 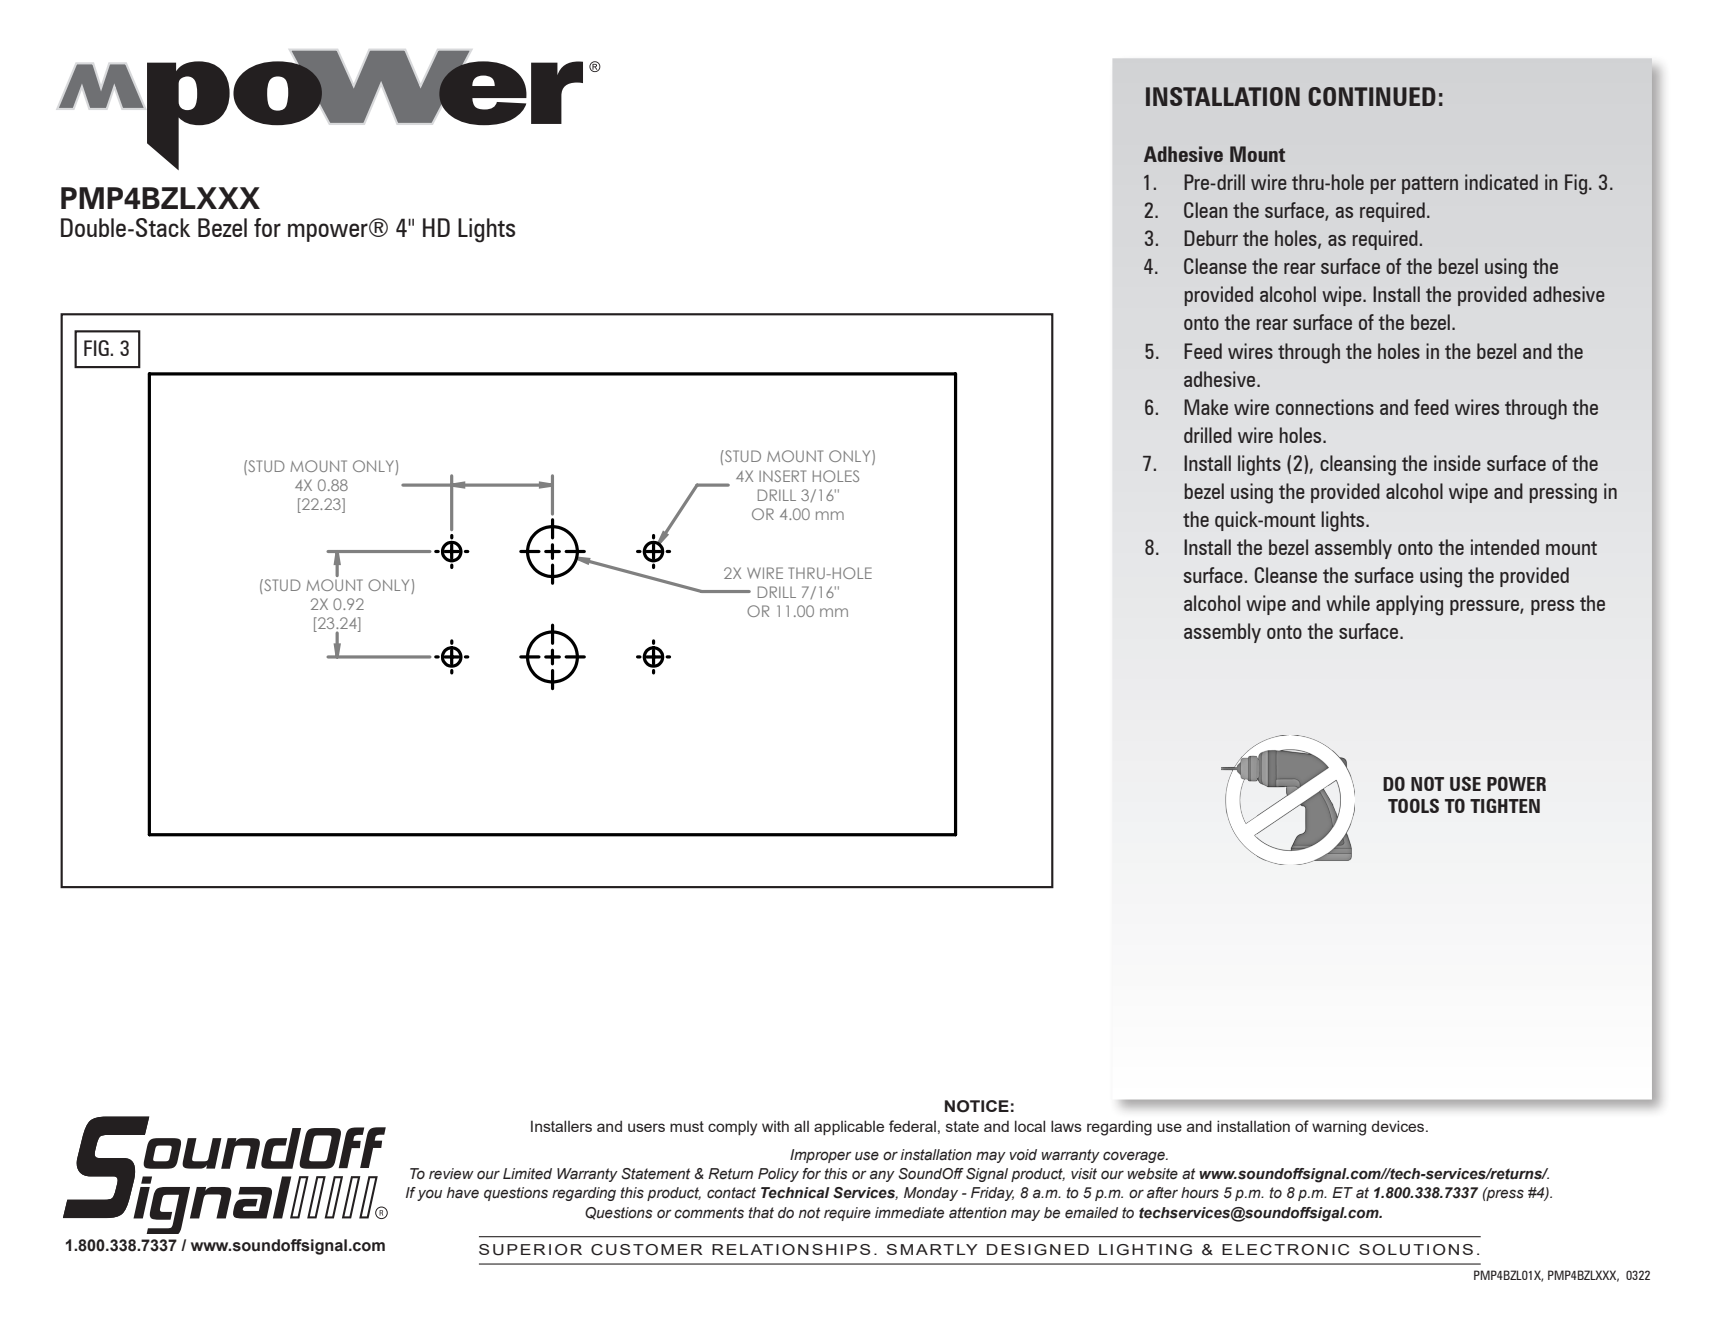 What do you see at coordinates (782, 476) in the screenshot?
I see `INSERT` at bounding box center [782, 476].
